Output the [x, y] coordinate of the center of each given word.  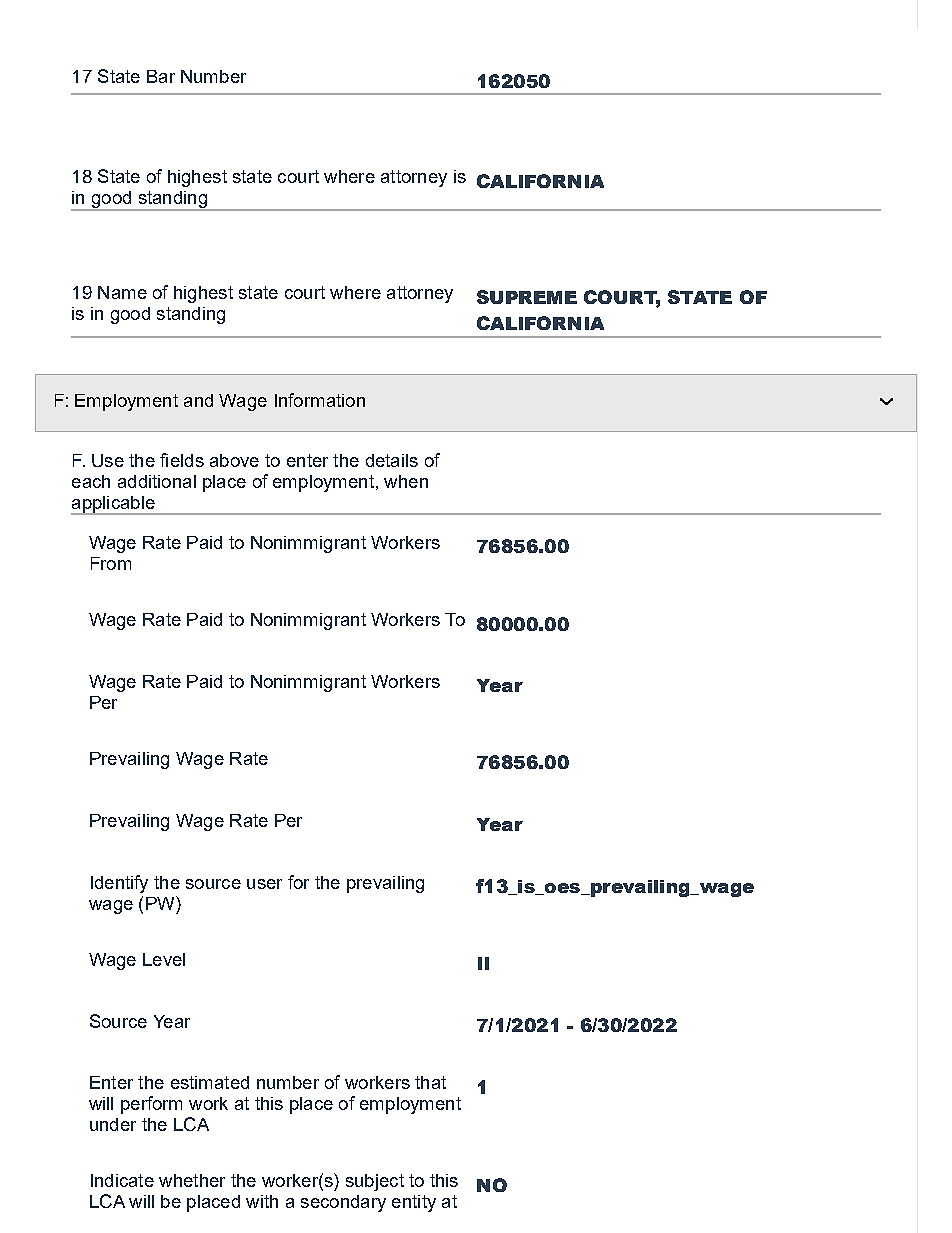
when [406, 481]
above [234, 460]
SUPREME [527, 297]
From [111, 563]
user [264, 884]
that [430, 1082]
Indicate [122, 1180]
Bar [161, 76]
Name [122, 292]
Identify [119, 884]
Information [320, 400]
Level [164, 959]
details [392, 460]
